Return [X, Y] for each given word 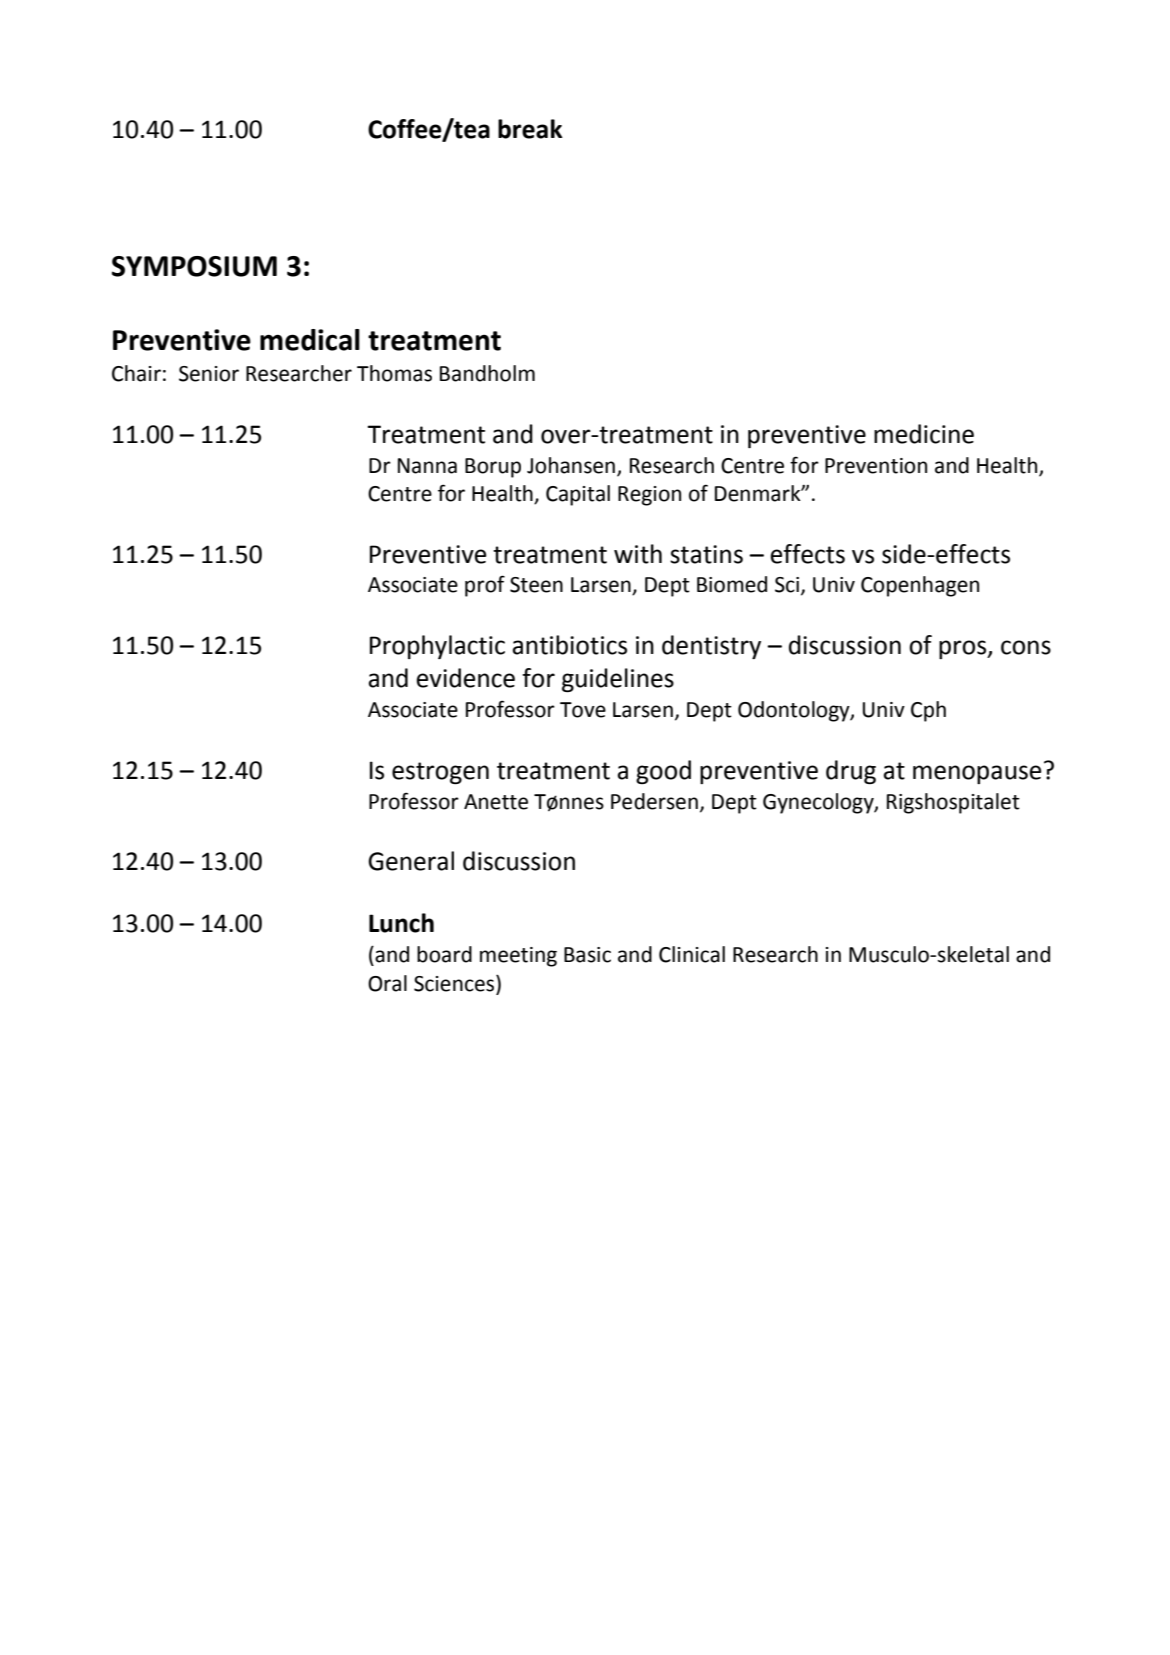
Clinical [692, 954]
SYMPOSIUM [194, 266]
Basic [587, 955]
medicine [924, 434]
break [530, 129]
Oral [387, 983]
